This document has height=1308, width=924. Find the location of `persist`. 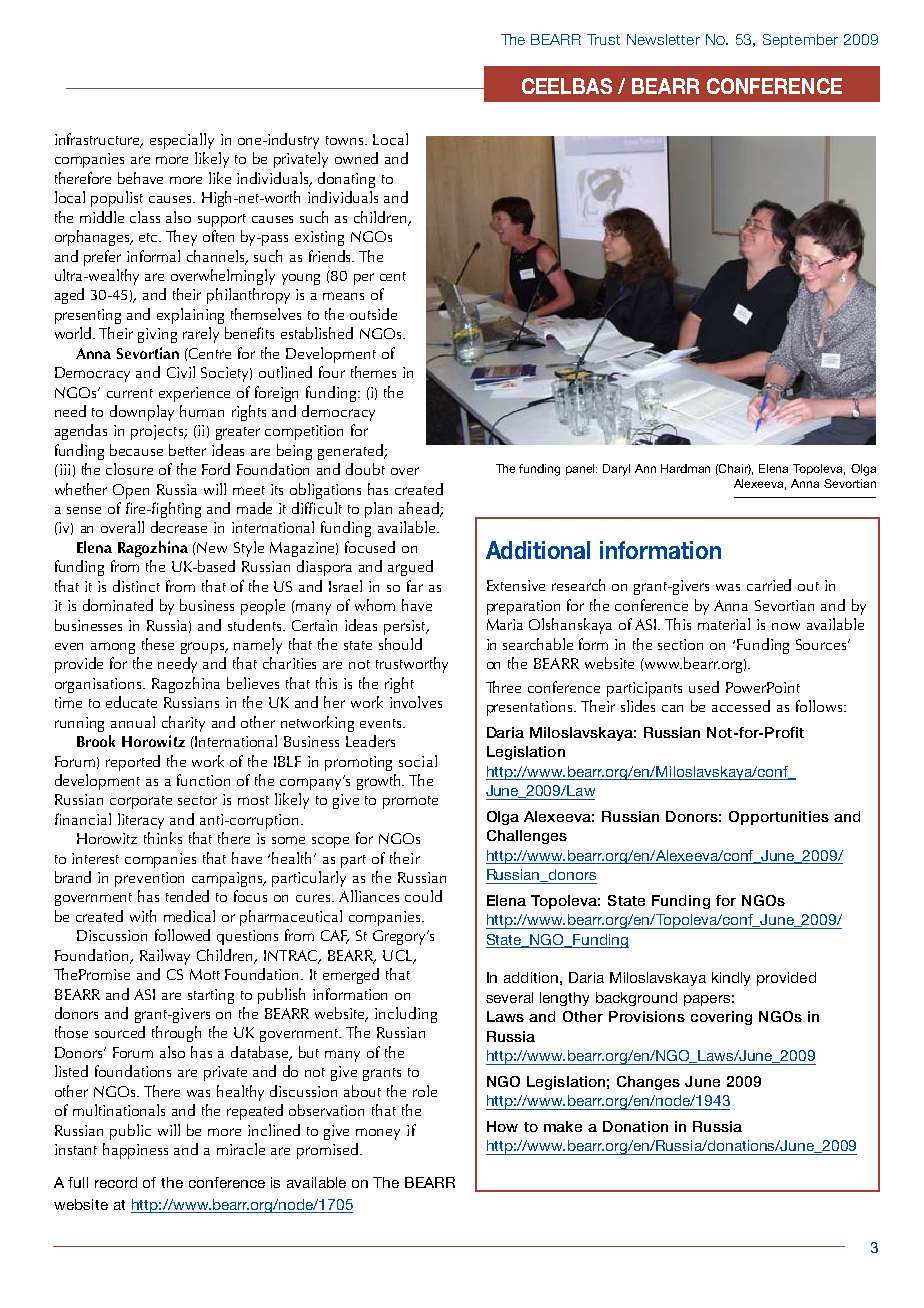

persist is located at coordinates (406, 627).
